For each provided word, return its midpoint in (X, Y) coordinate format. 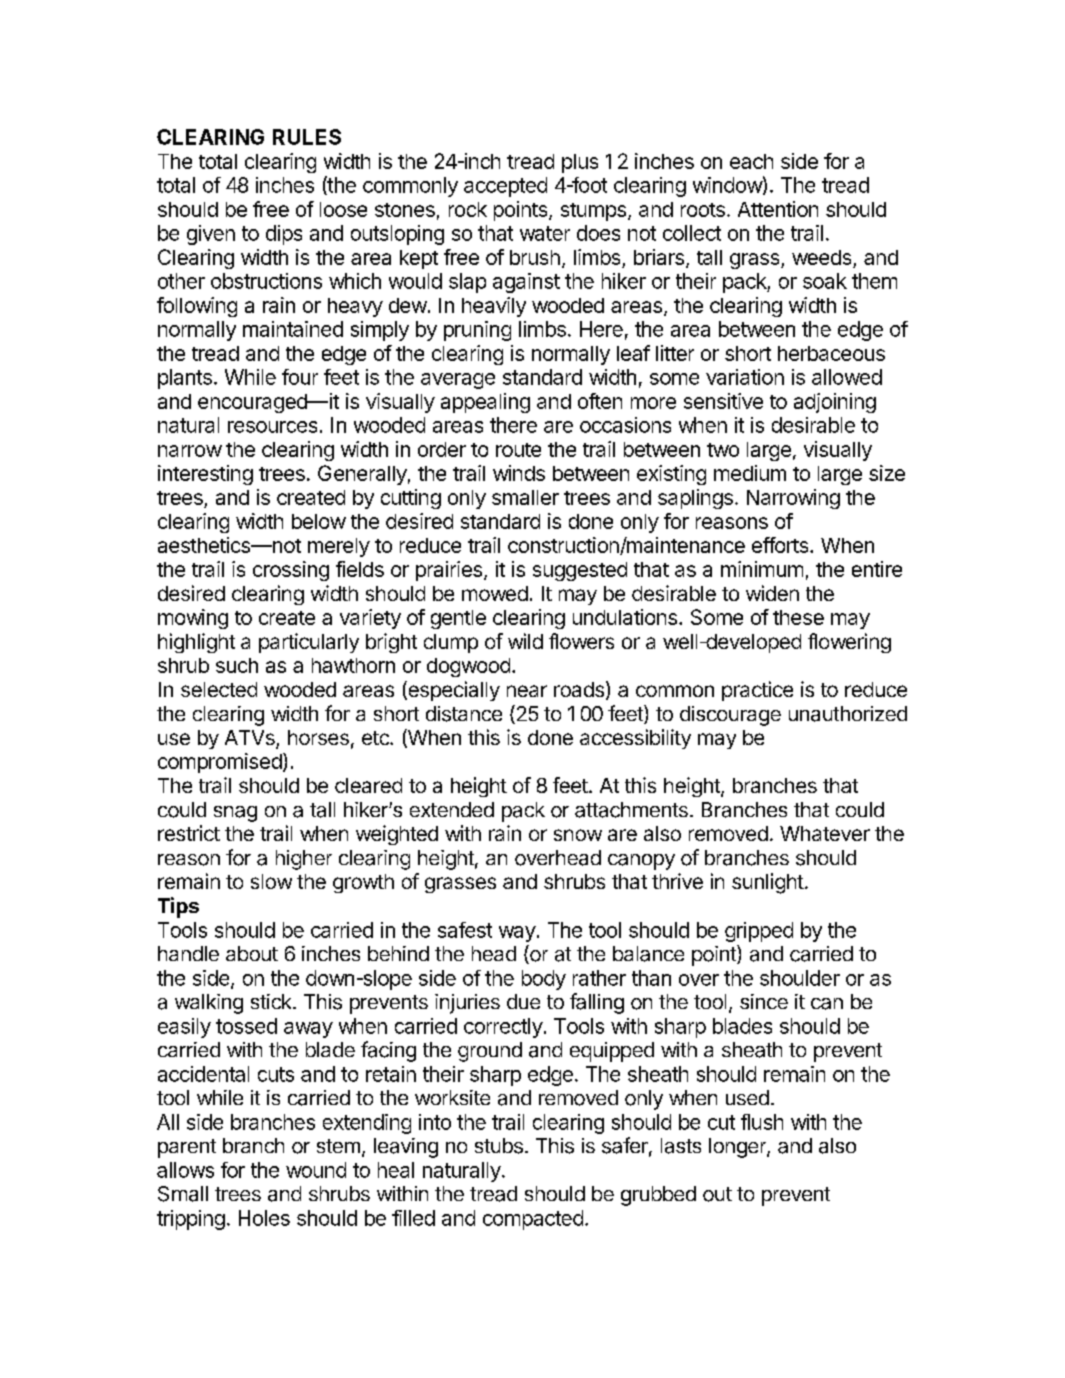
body (544, 980)
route (518, 450)
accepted (505, 187)
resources (272, 427)
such (237, 665)
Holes (264, 1218)
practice (757, 691)
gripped (759, 932)
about (252, 953)
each (751, 161)
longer (738, 1148)
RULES (307, 137)
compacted (533, 1220)
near (527, 691)
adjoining (835, 403)
